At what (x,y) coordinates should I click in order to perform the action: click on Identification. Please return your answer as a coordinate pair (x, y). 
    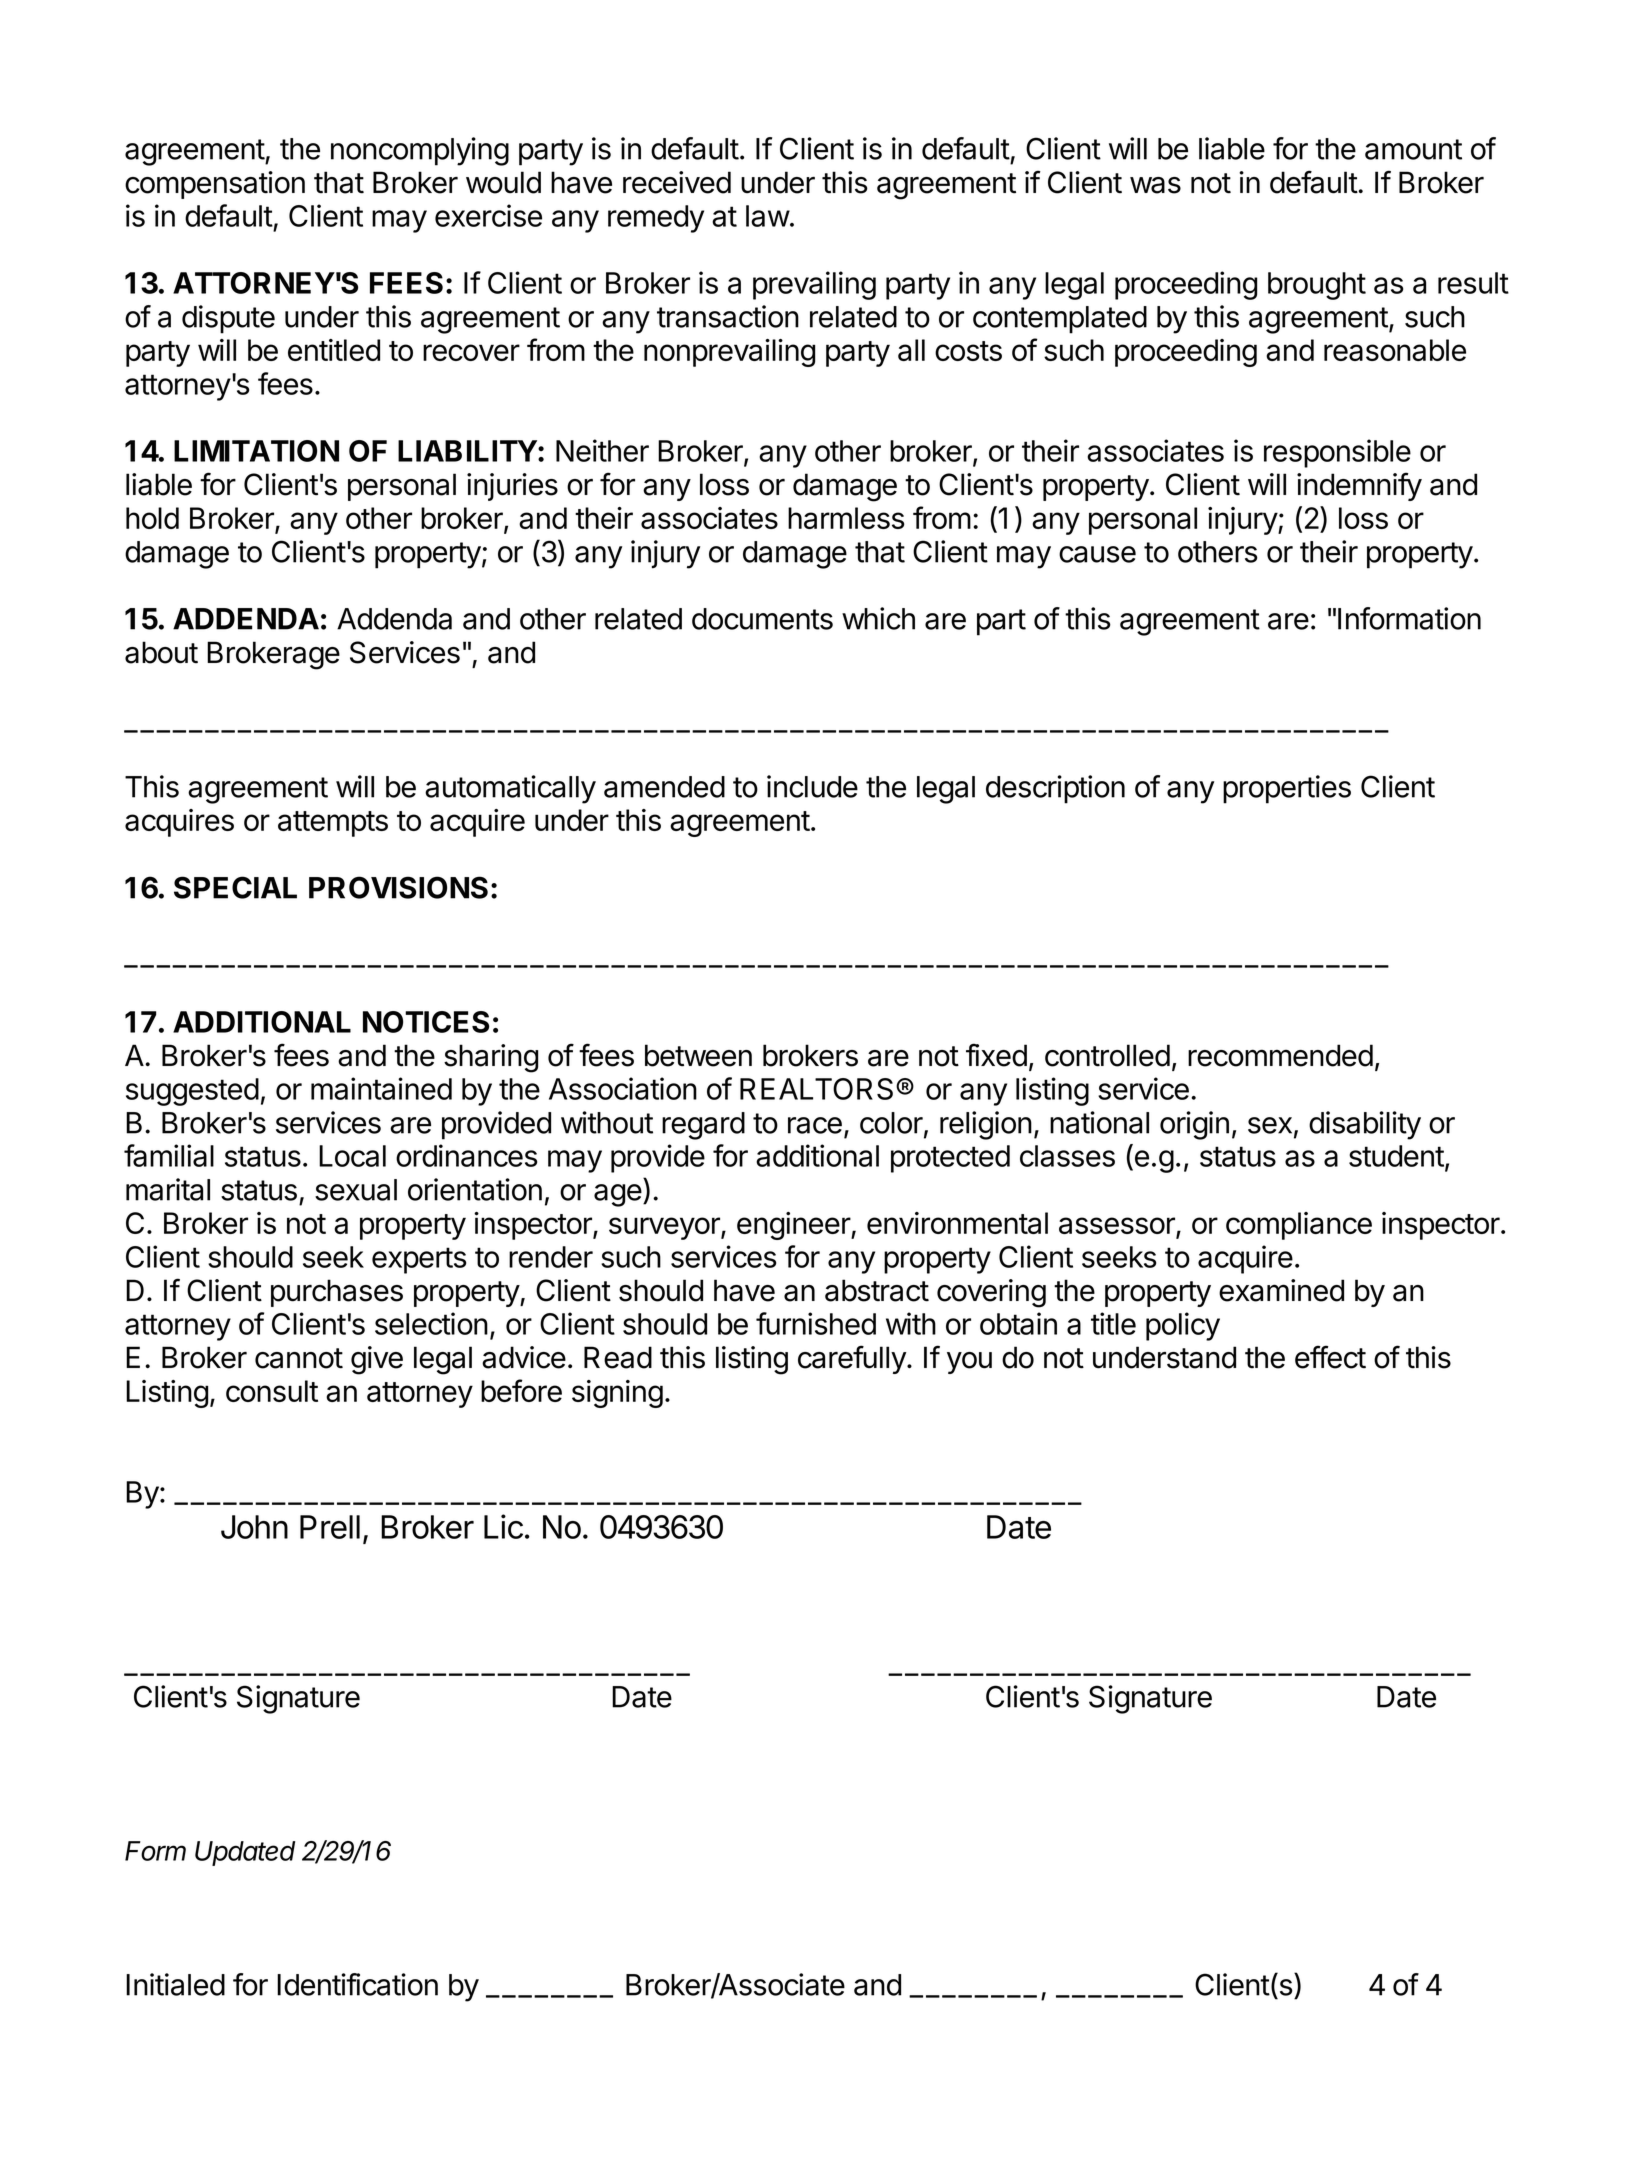
    Looking at the image, I should click on (357, 1984).
